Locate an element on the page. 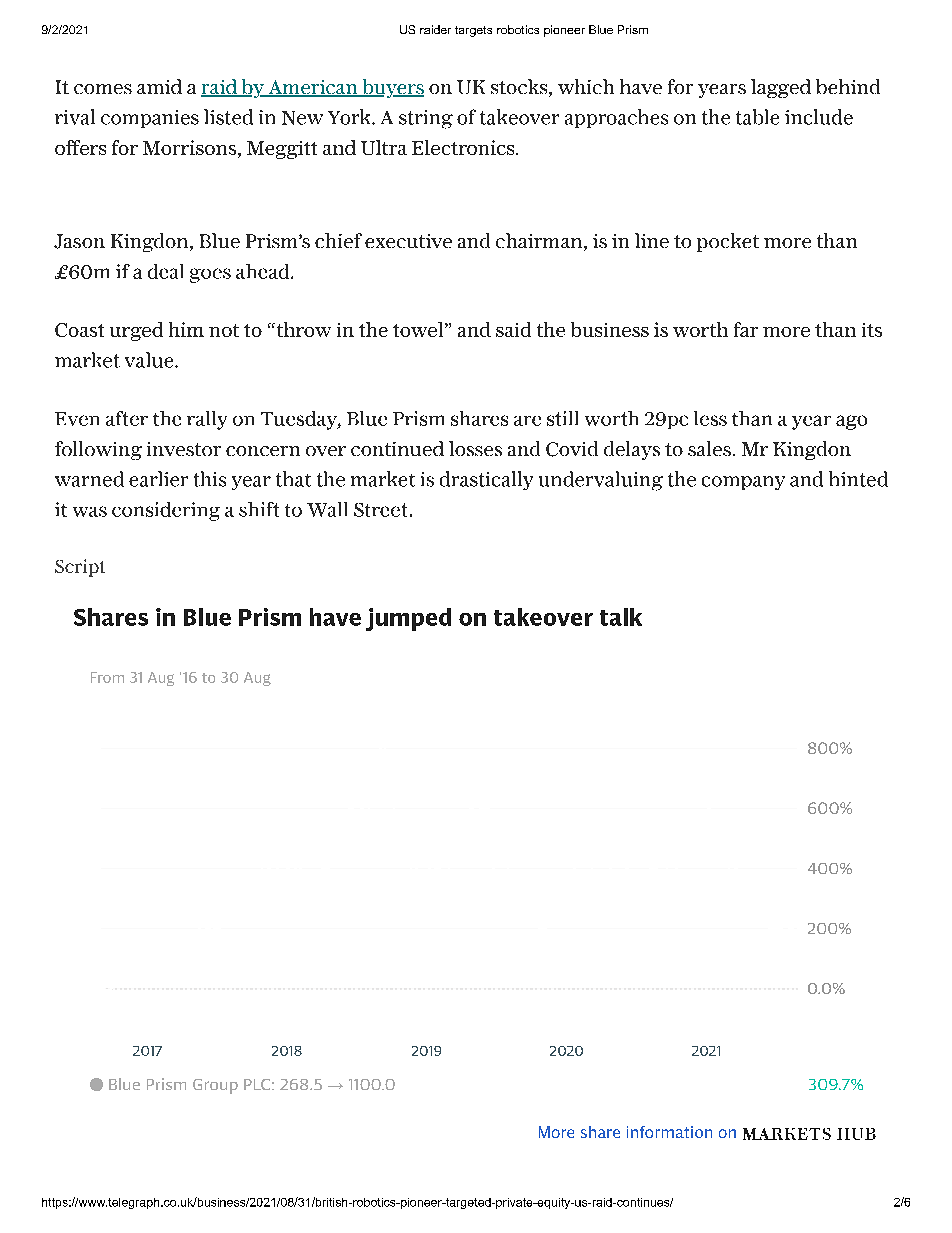  lagged is located at coordinates (781, 88).
